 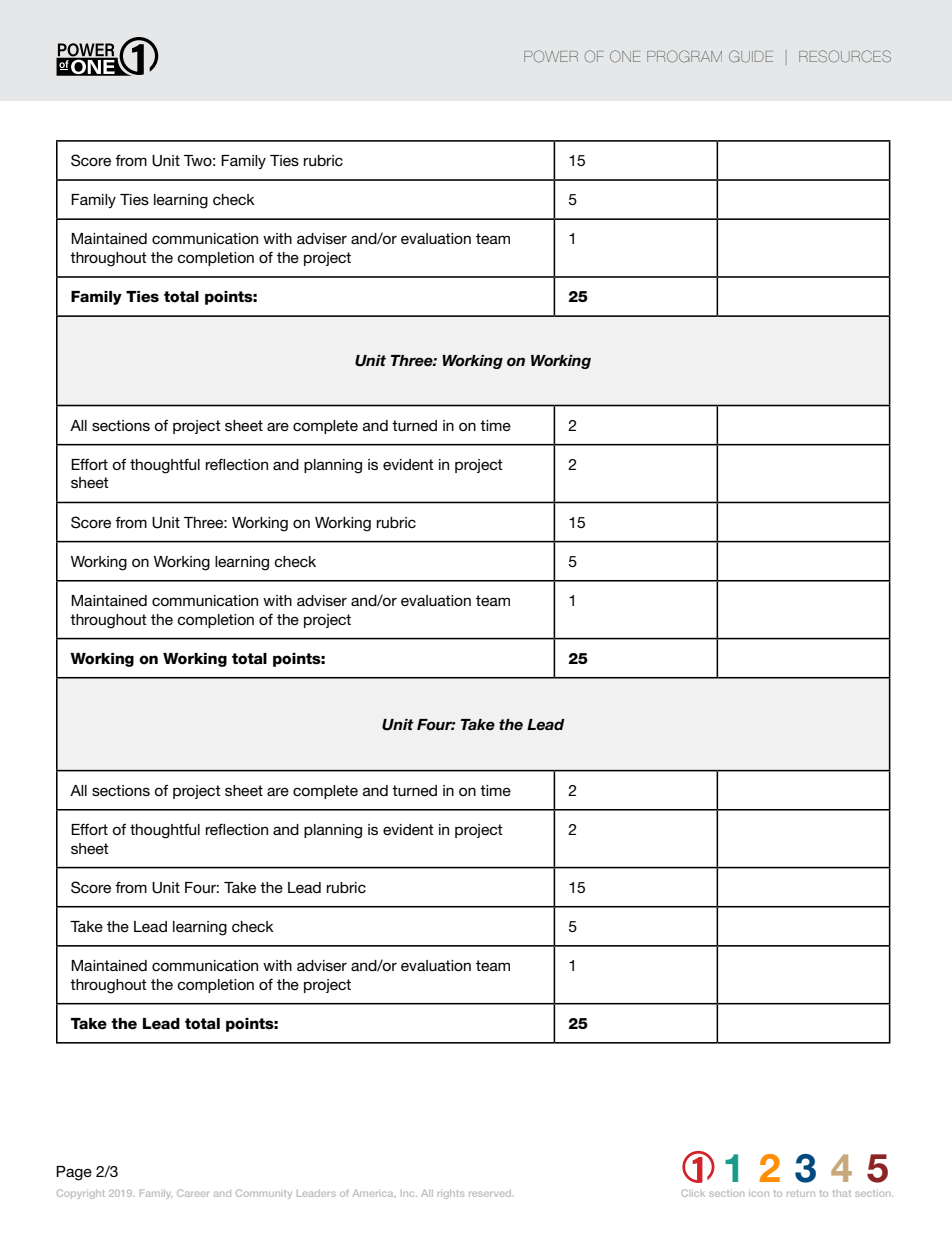 What do you see at coordinates (409, 1193) in the page?
I see `Inc` at bounding box center [409, 1193].
